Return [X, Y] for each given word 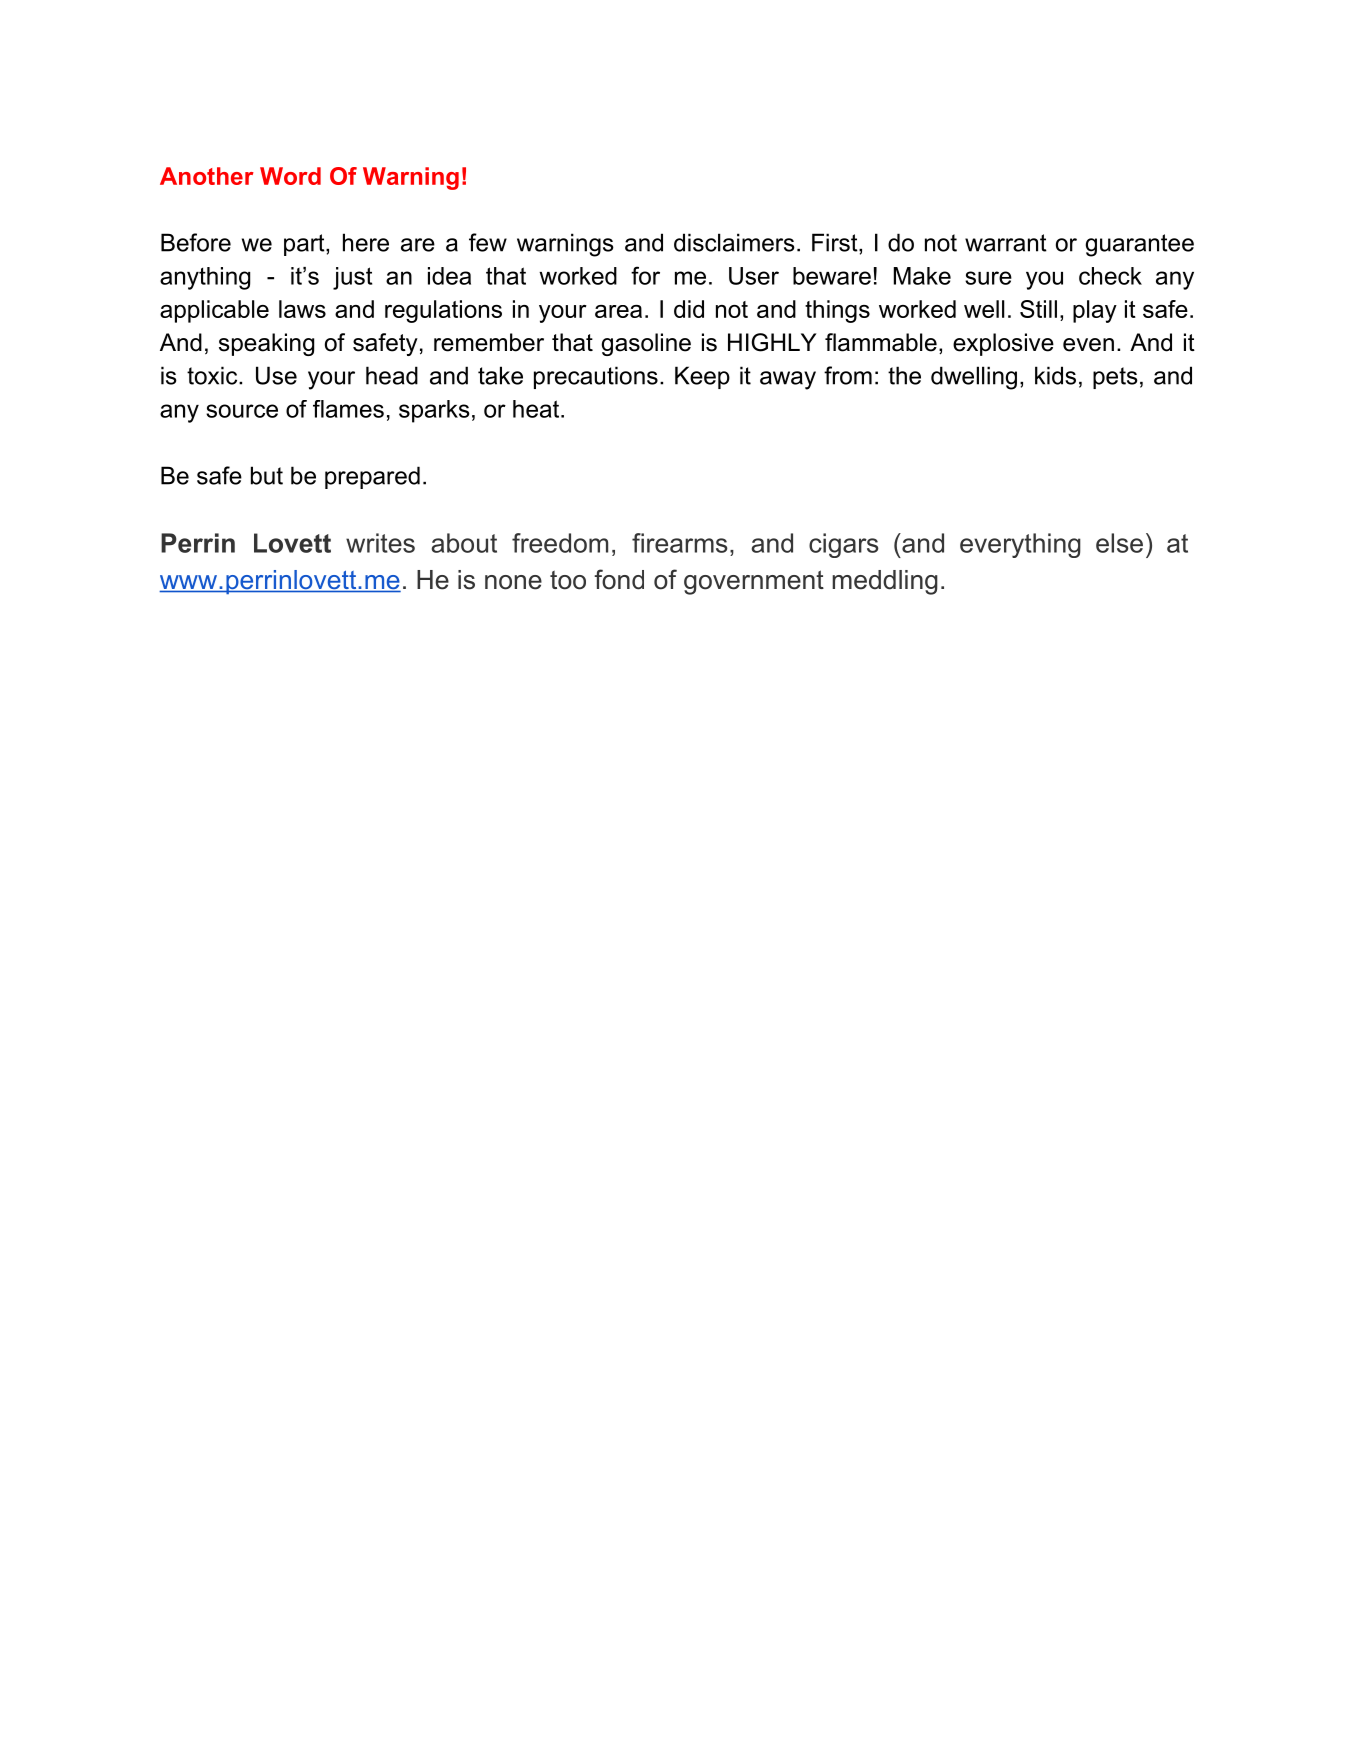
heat [537, 409]
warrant [1006, 243]
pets [1115, 378]
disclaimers [734, 242]
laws [302, 309]
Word [290, 176]
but [267, 475]
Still [1038, 309]
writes [380, 543]
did [689, 309]
